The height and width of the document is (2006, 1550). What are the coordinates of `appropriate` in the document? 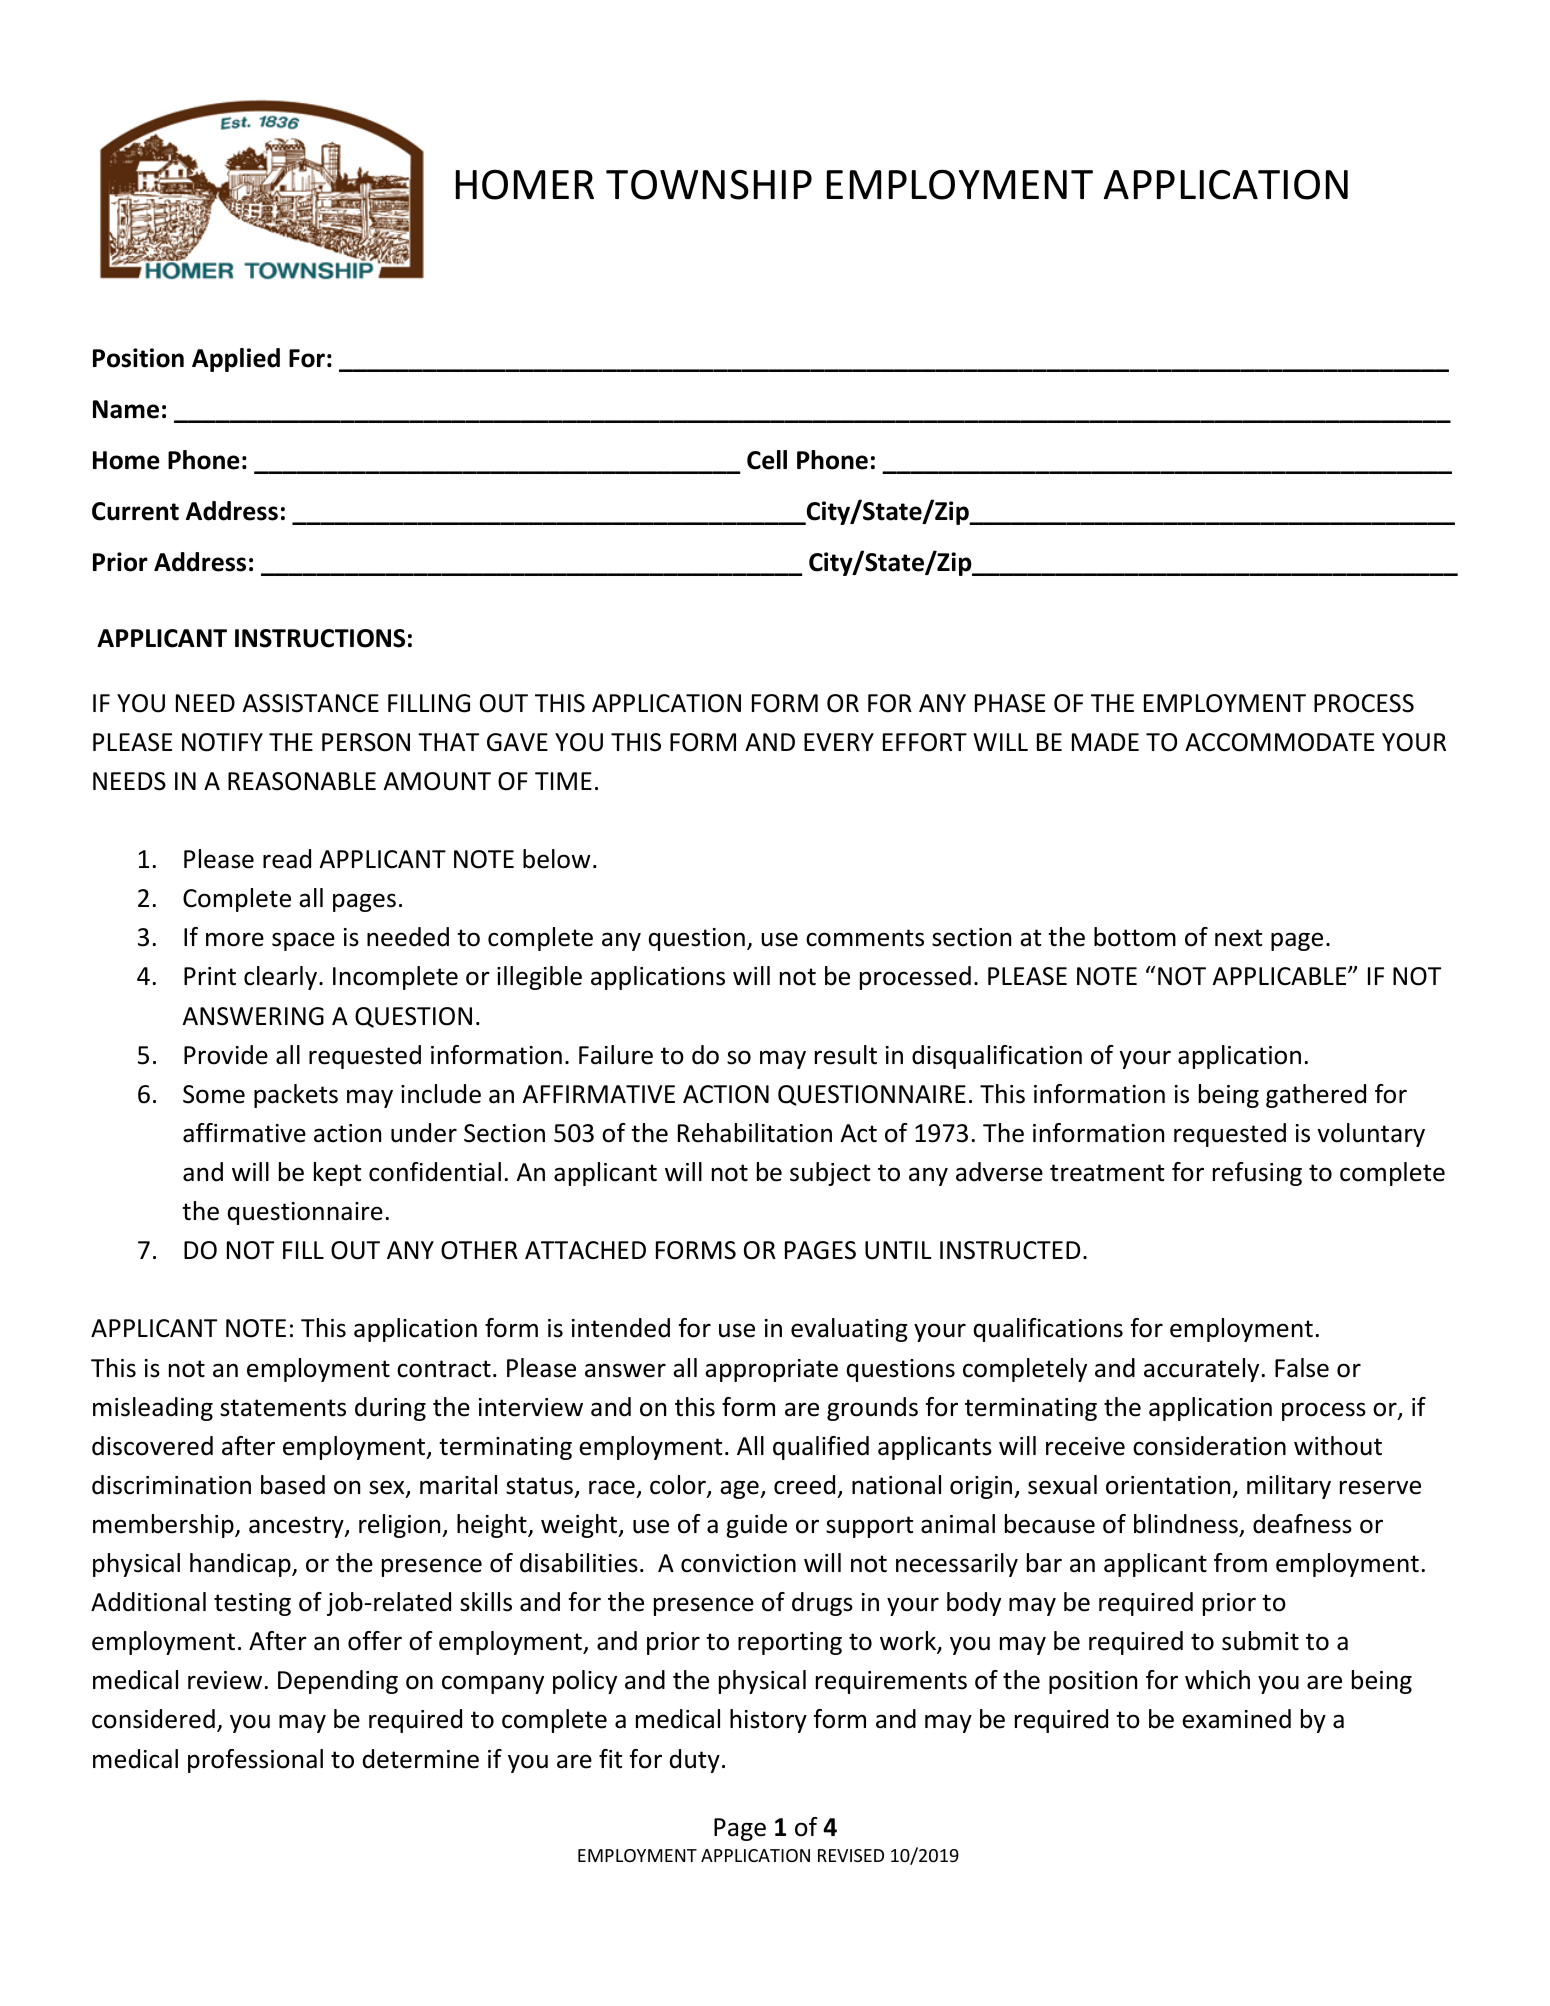 It's located at (771, 1370).
